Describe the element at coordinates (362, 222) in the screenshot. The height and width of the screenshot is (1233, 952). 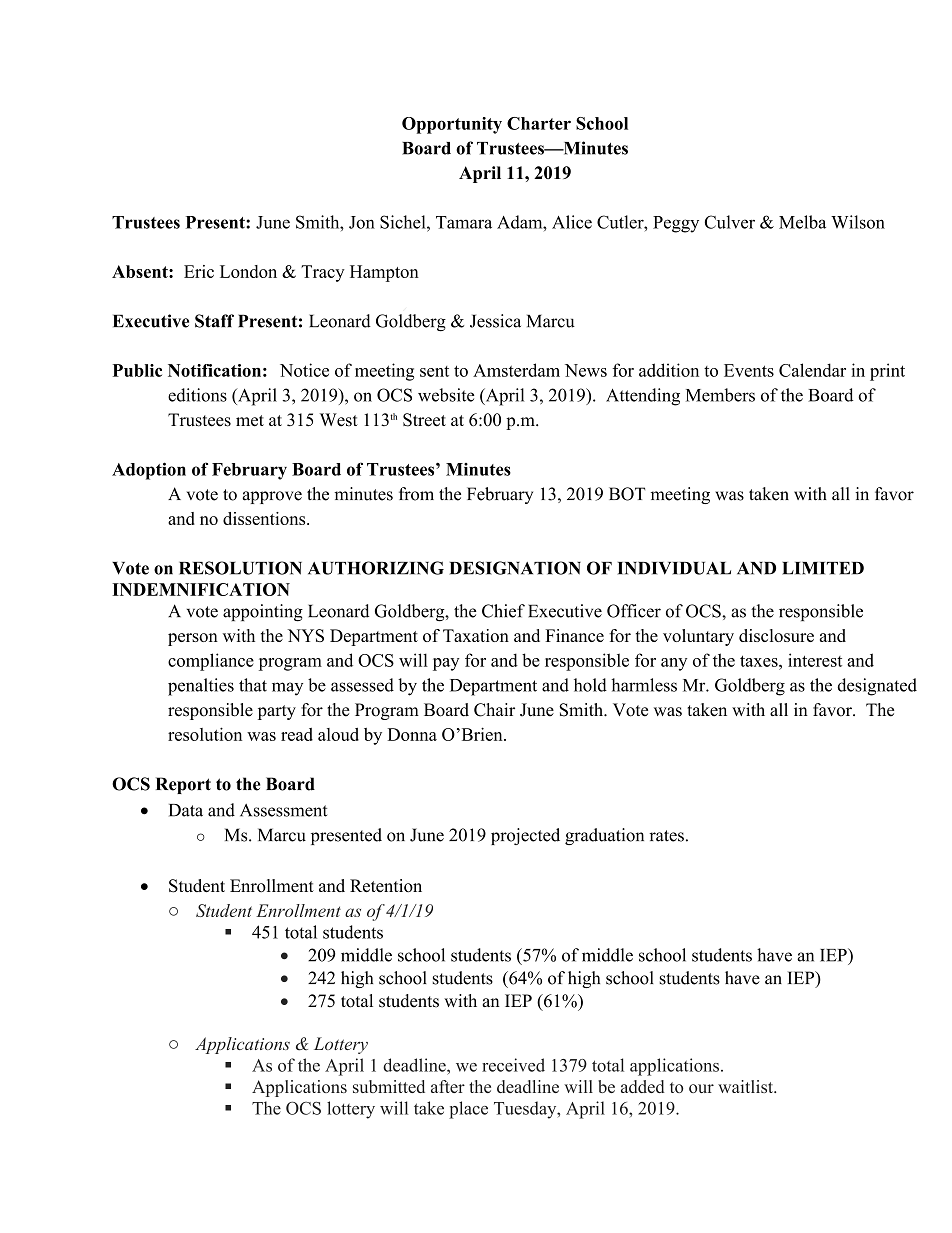
I see `Jon` at that location.
